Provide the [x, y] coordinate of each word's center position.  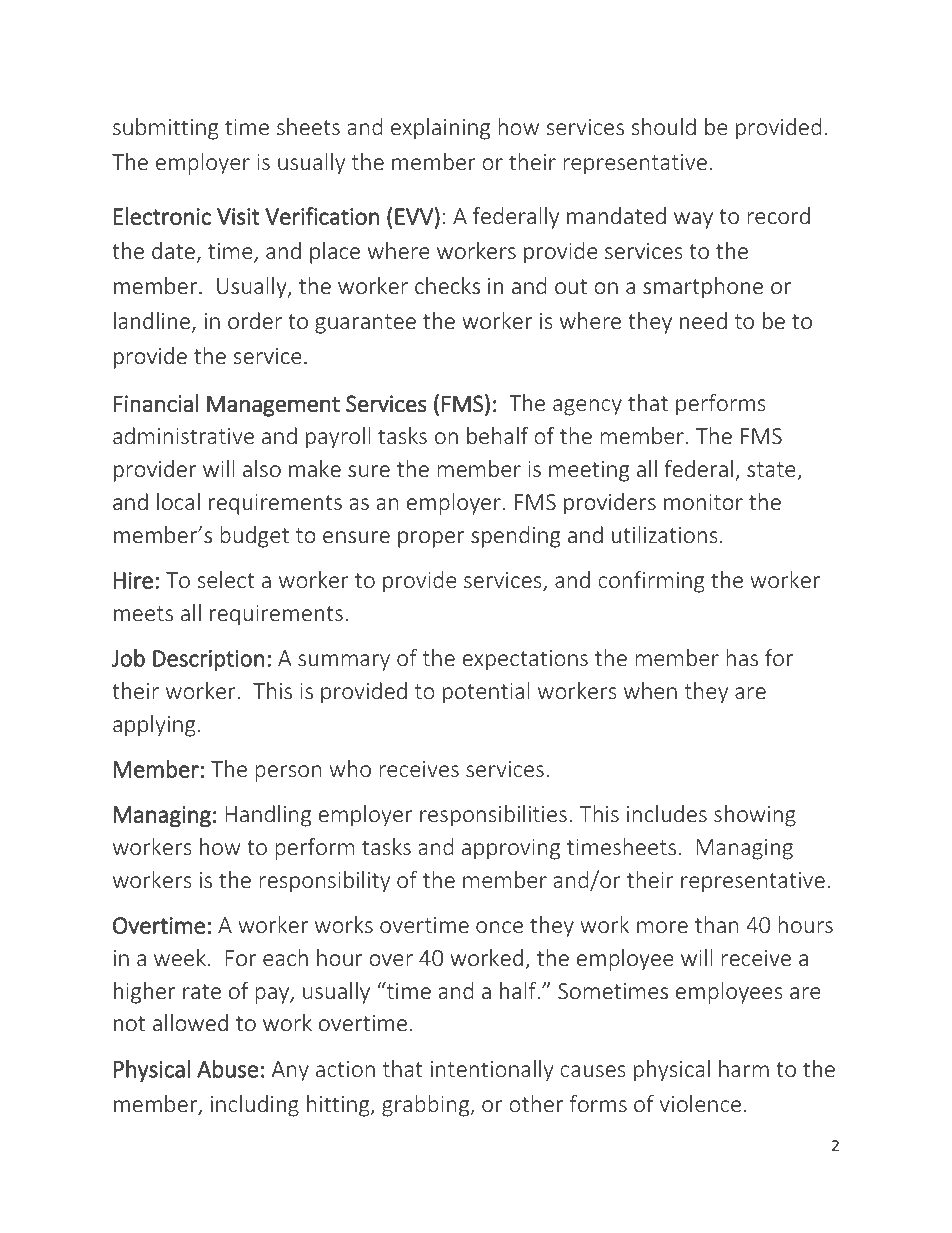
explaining [440, 129]
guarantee [365, 324]
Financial [156, 403]
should [664, 126]
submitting [165, 129]
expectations [525, 660]
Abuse [227, 1069]
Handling [268, 816]
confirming [651, 582]
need [703, 320]
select [226, 579]
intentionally [492, 1071]
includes [667, 813]
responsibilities [493, 816]
